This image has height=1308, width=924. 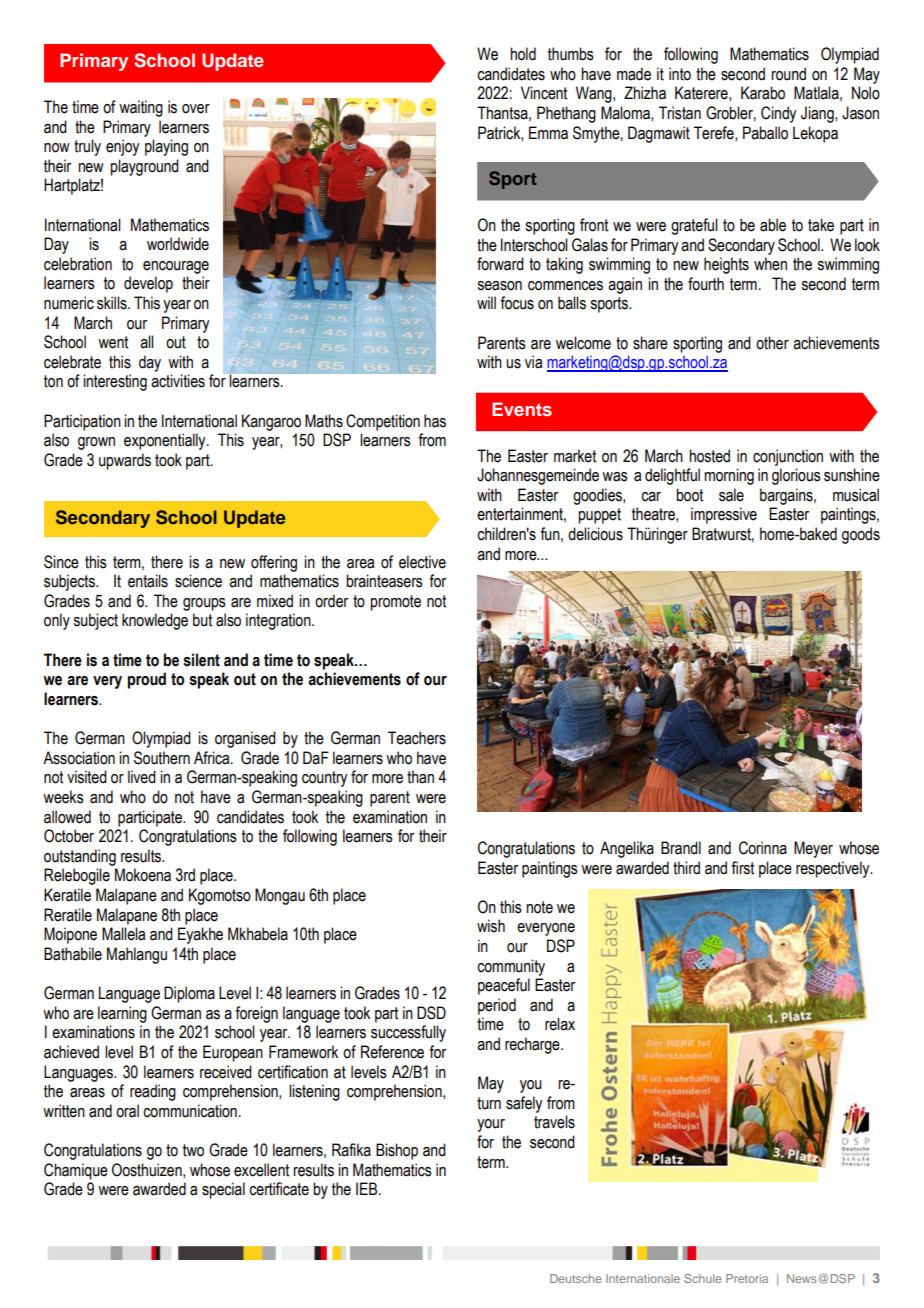 What do you see at coordinates (576, 1278) in the image?
I see `Deutsche` at bounding box center [576, 1278].
